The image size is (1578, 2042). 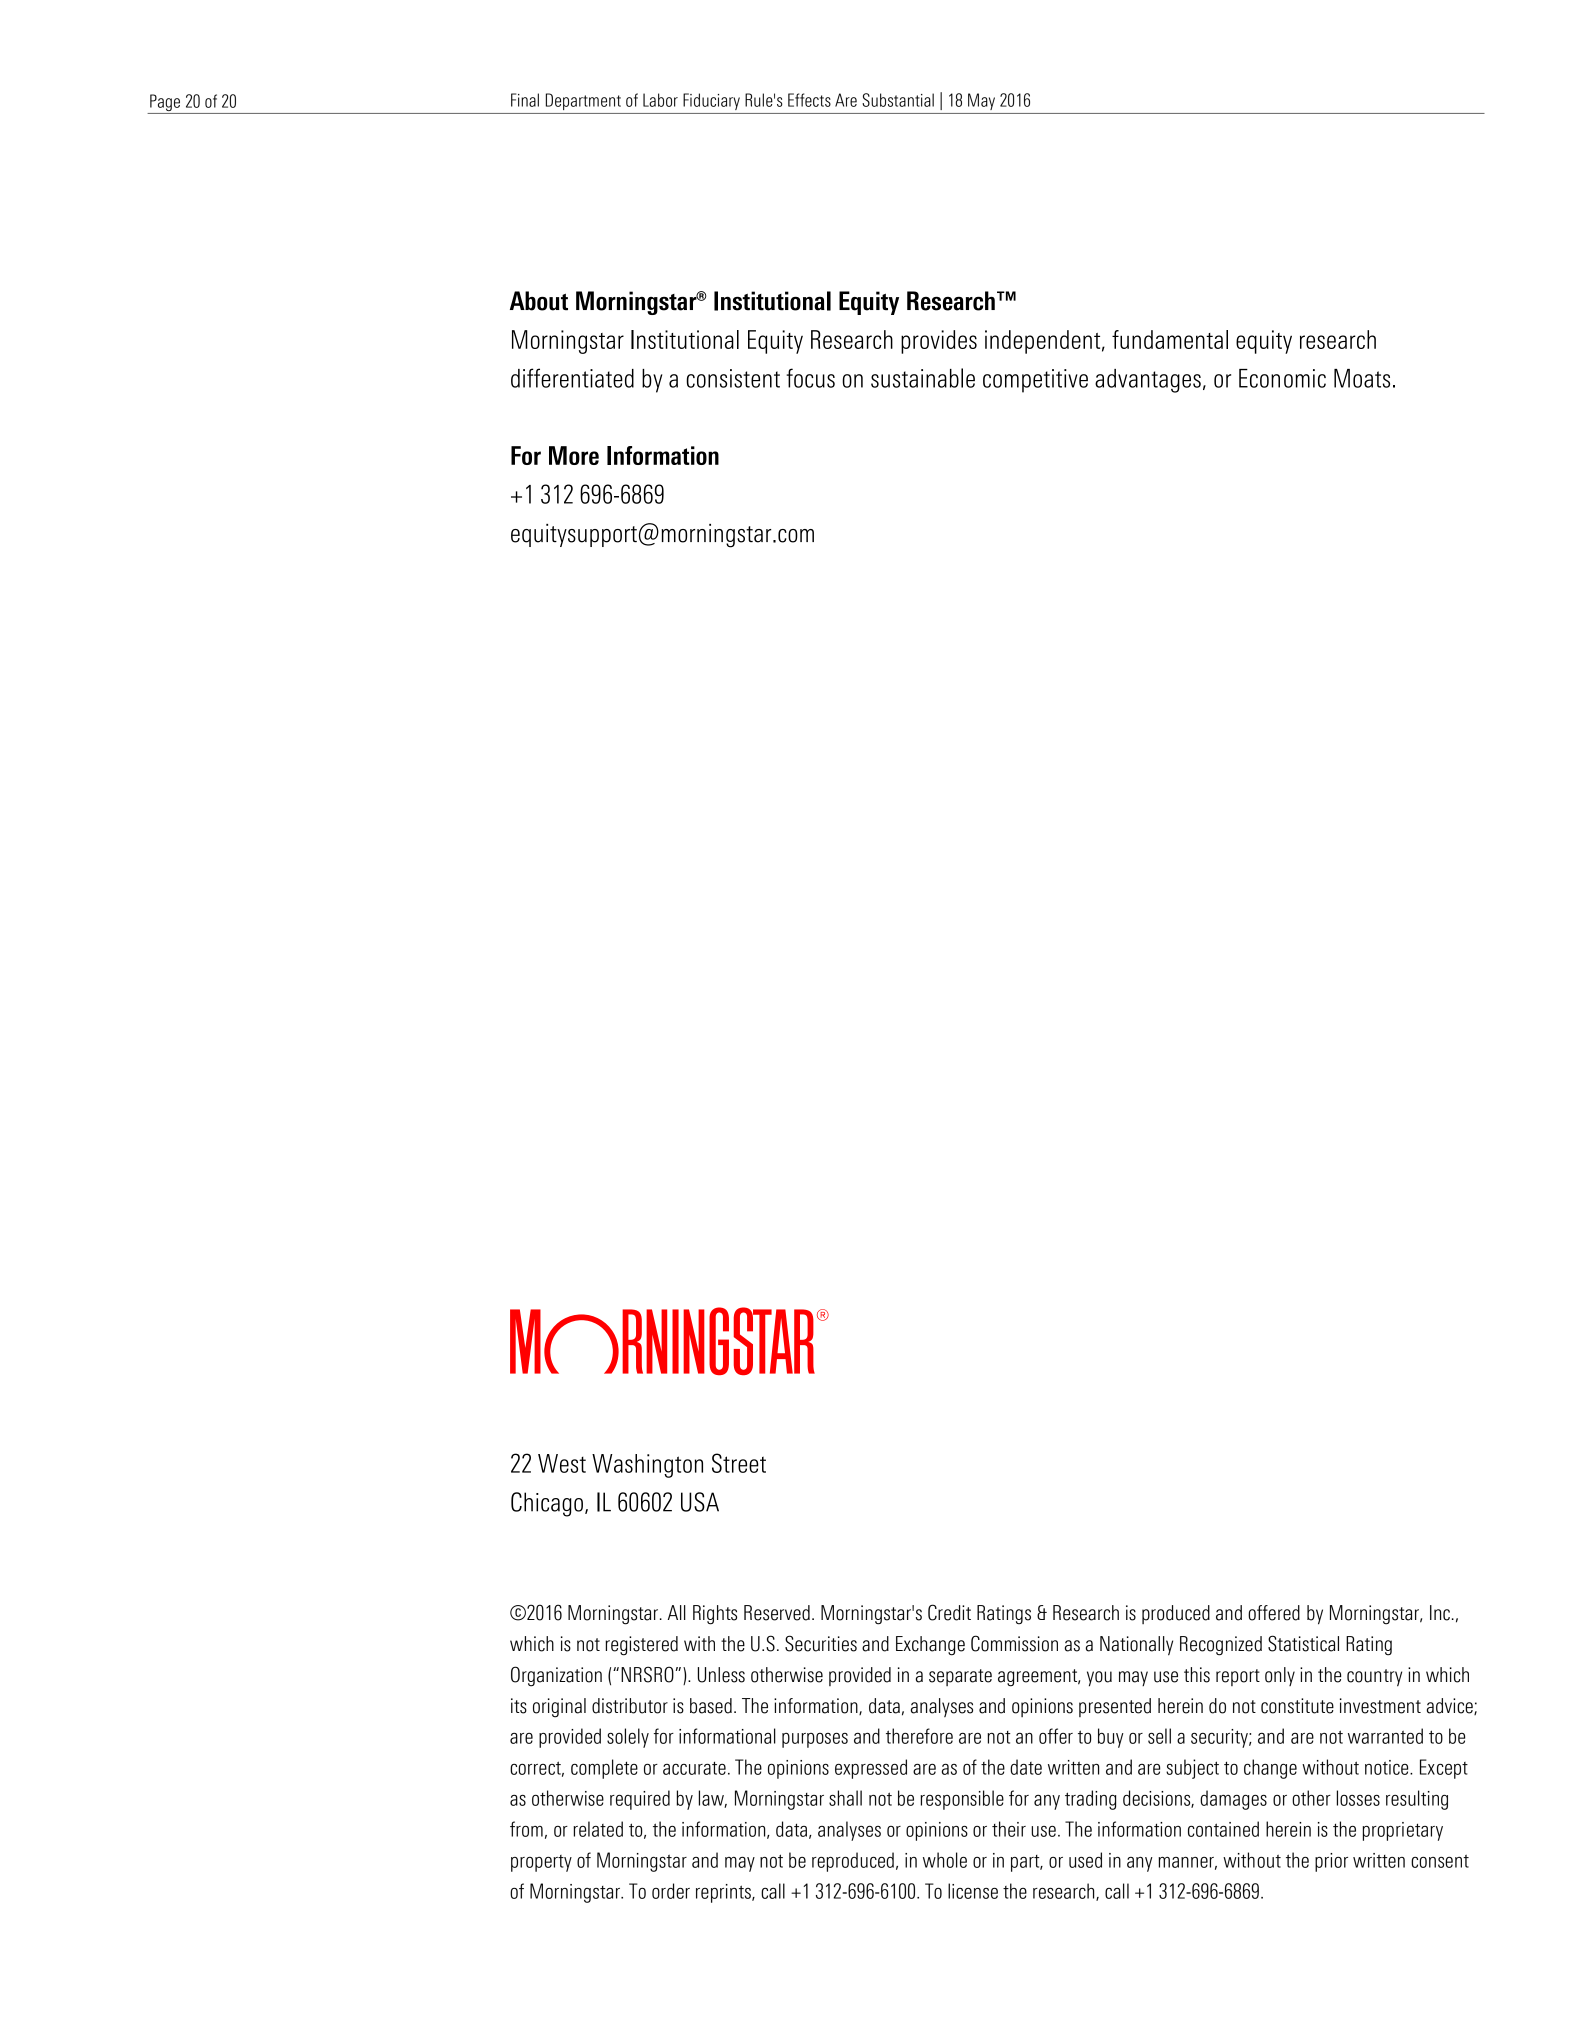 What do you see at coordinates (949, 1612) in the page?
I see `Credit` at bounding box center [949, 1612].
